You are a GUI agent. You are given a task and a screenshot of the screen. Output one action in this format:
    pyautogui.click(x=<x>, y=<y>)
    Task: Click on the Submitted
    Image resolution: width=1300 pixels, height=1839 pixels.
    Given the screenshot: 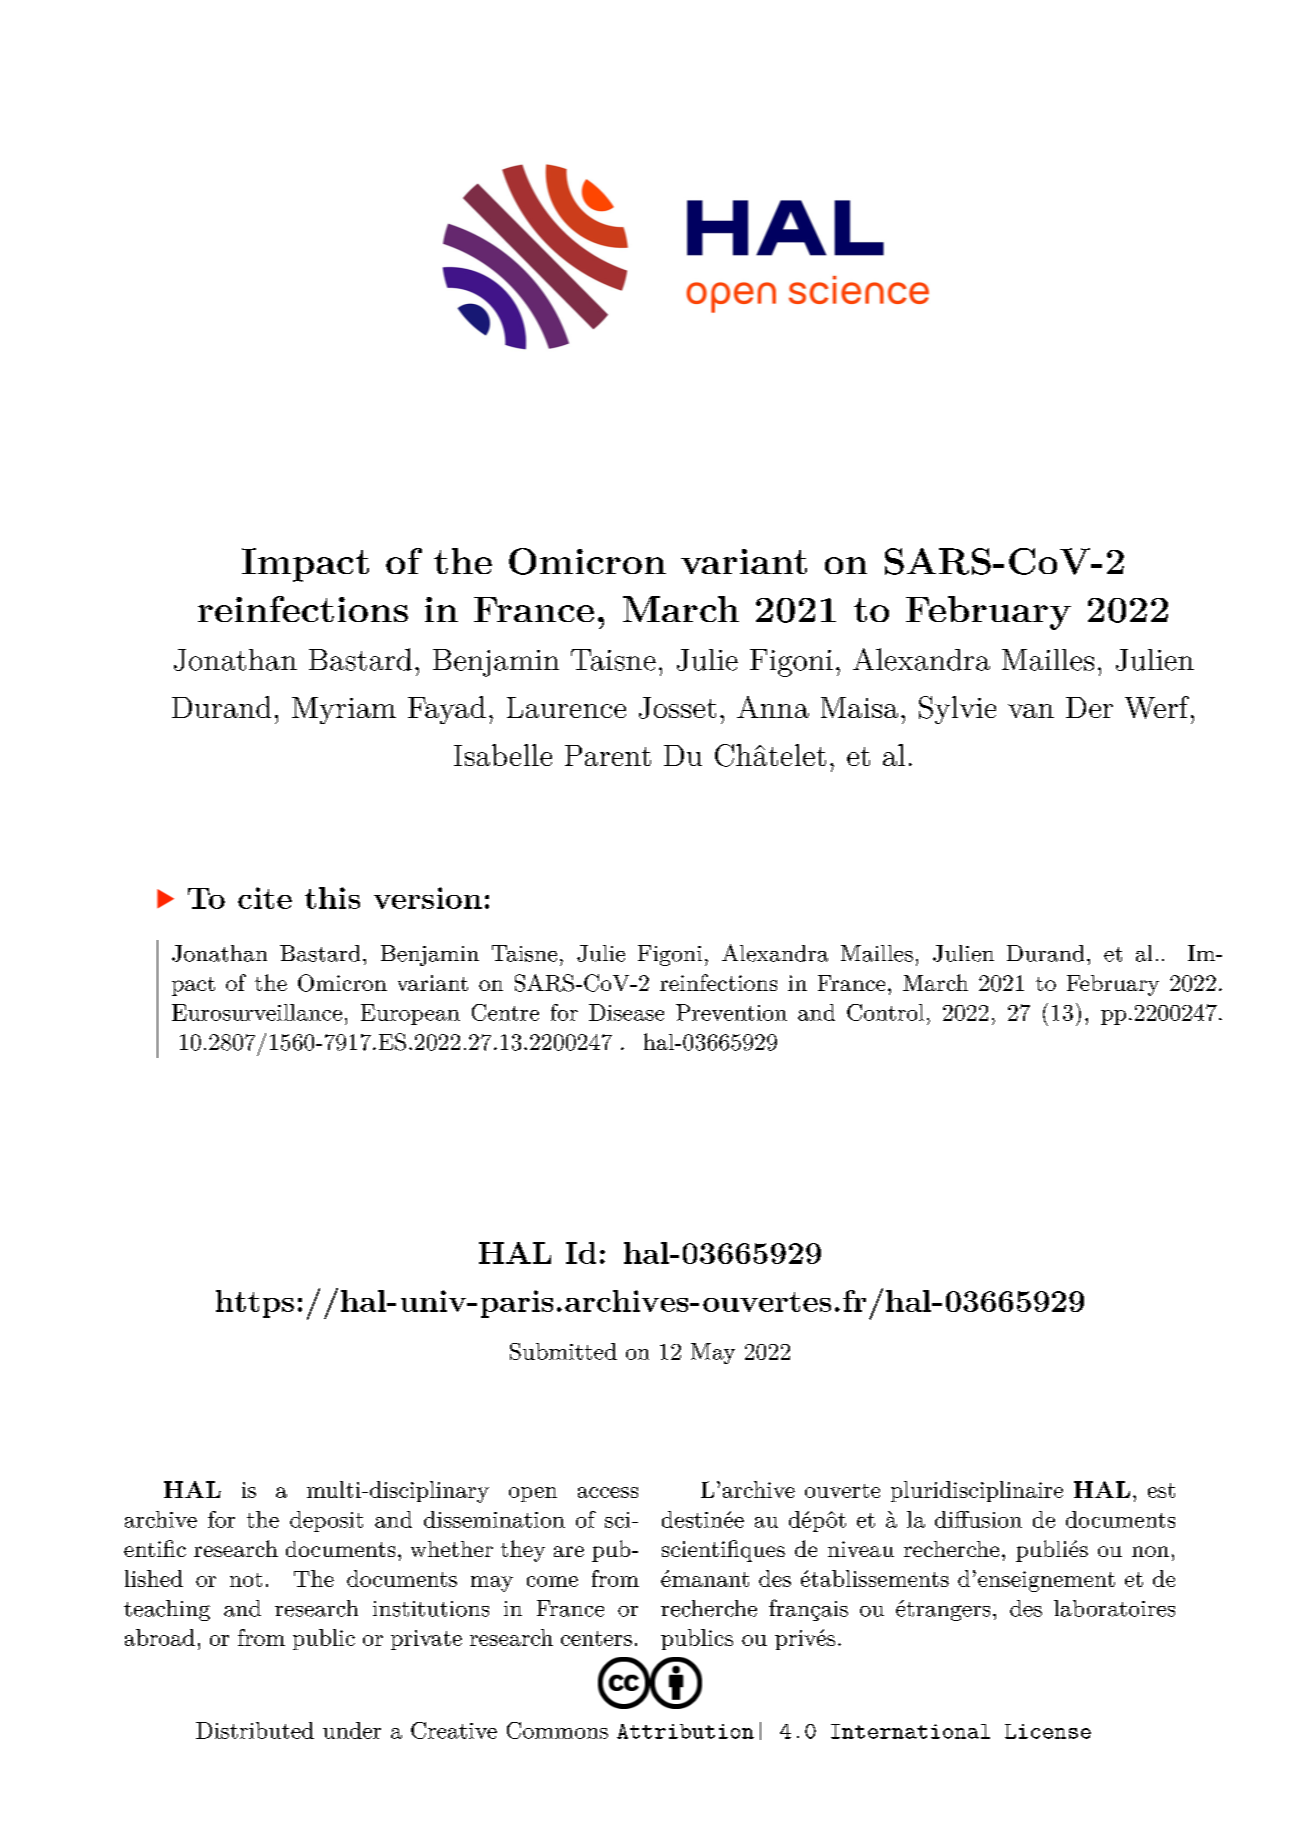 What is the action you would take?
    pyautogui.click(x=563, y=1351)
